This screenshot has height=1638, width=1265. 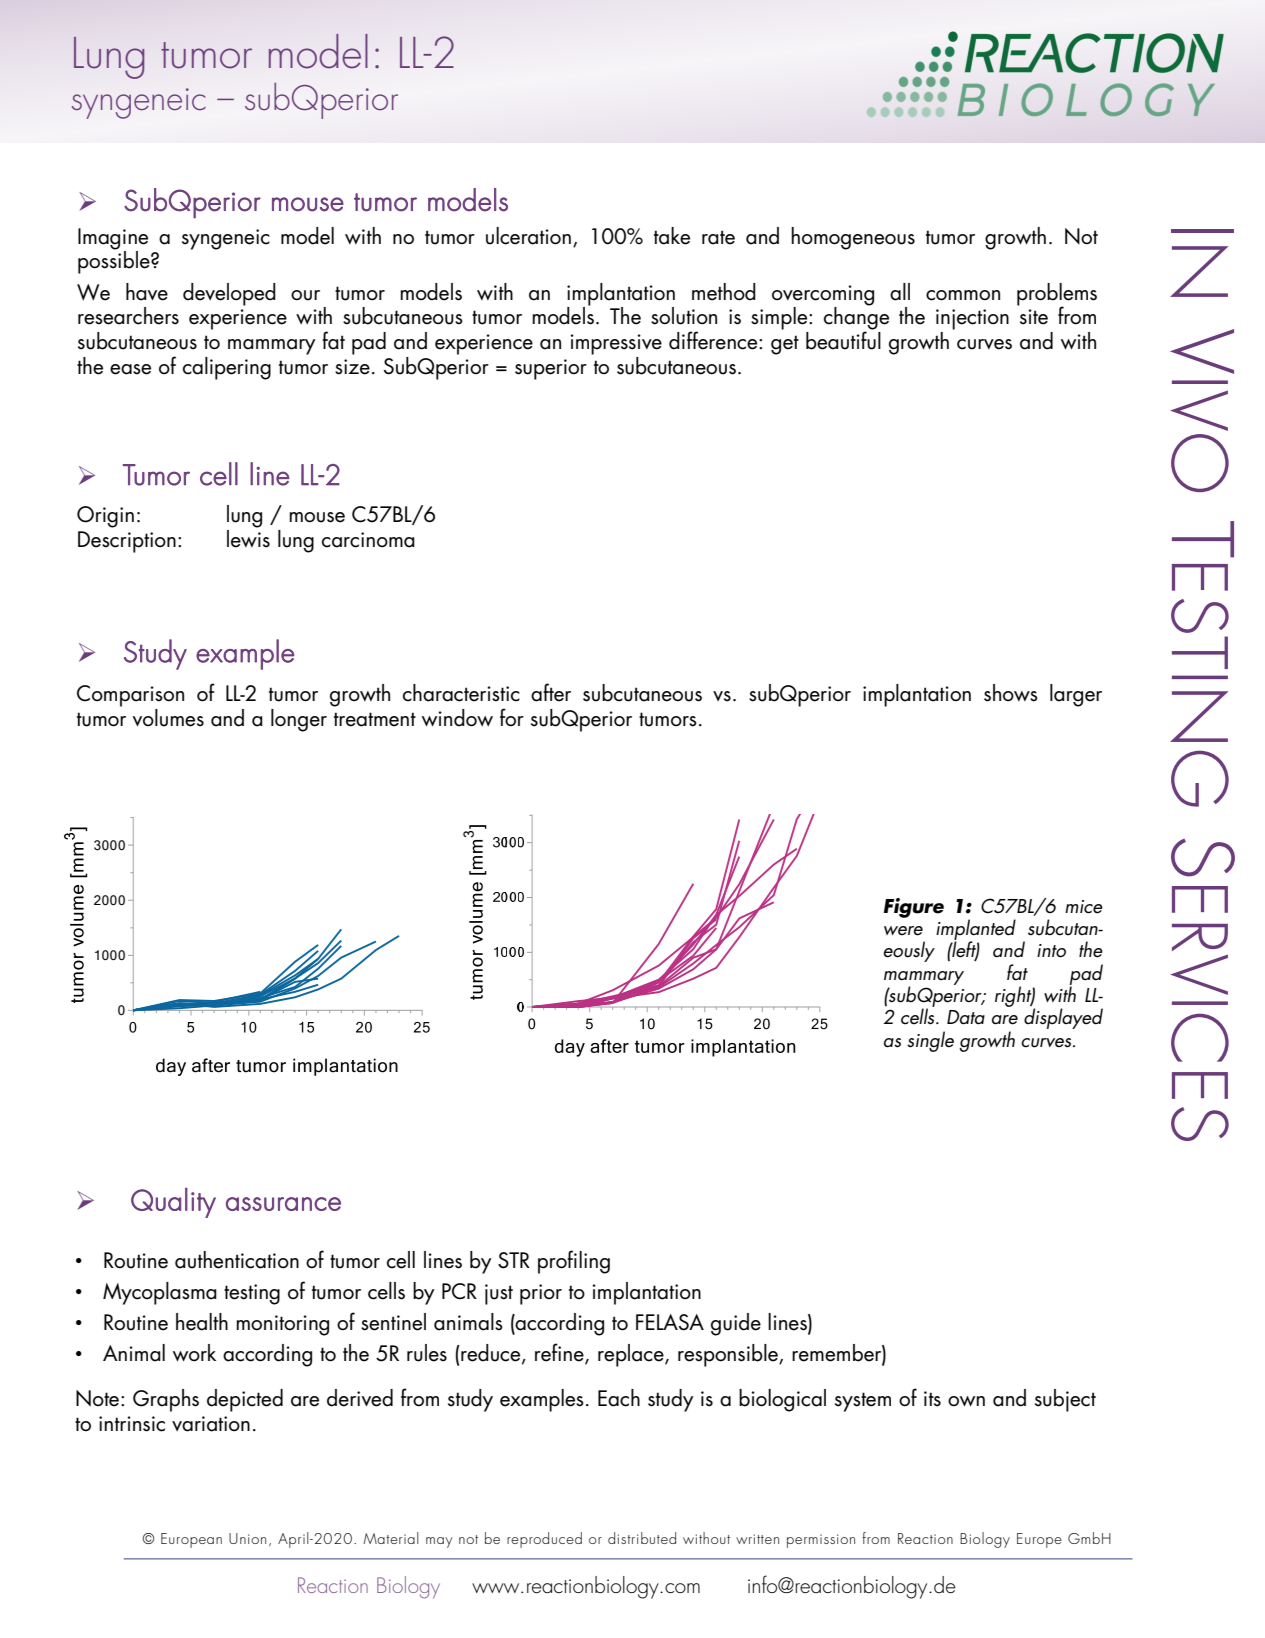 I want to click on ulceration, so click(x=528, y=236).
